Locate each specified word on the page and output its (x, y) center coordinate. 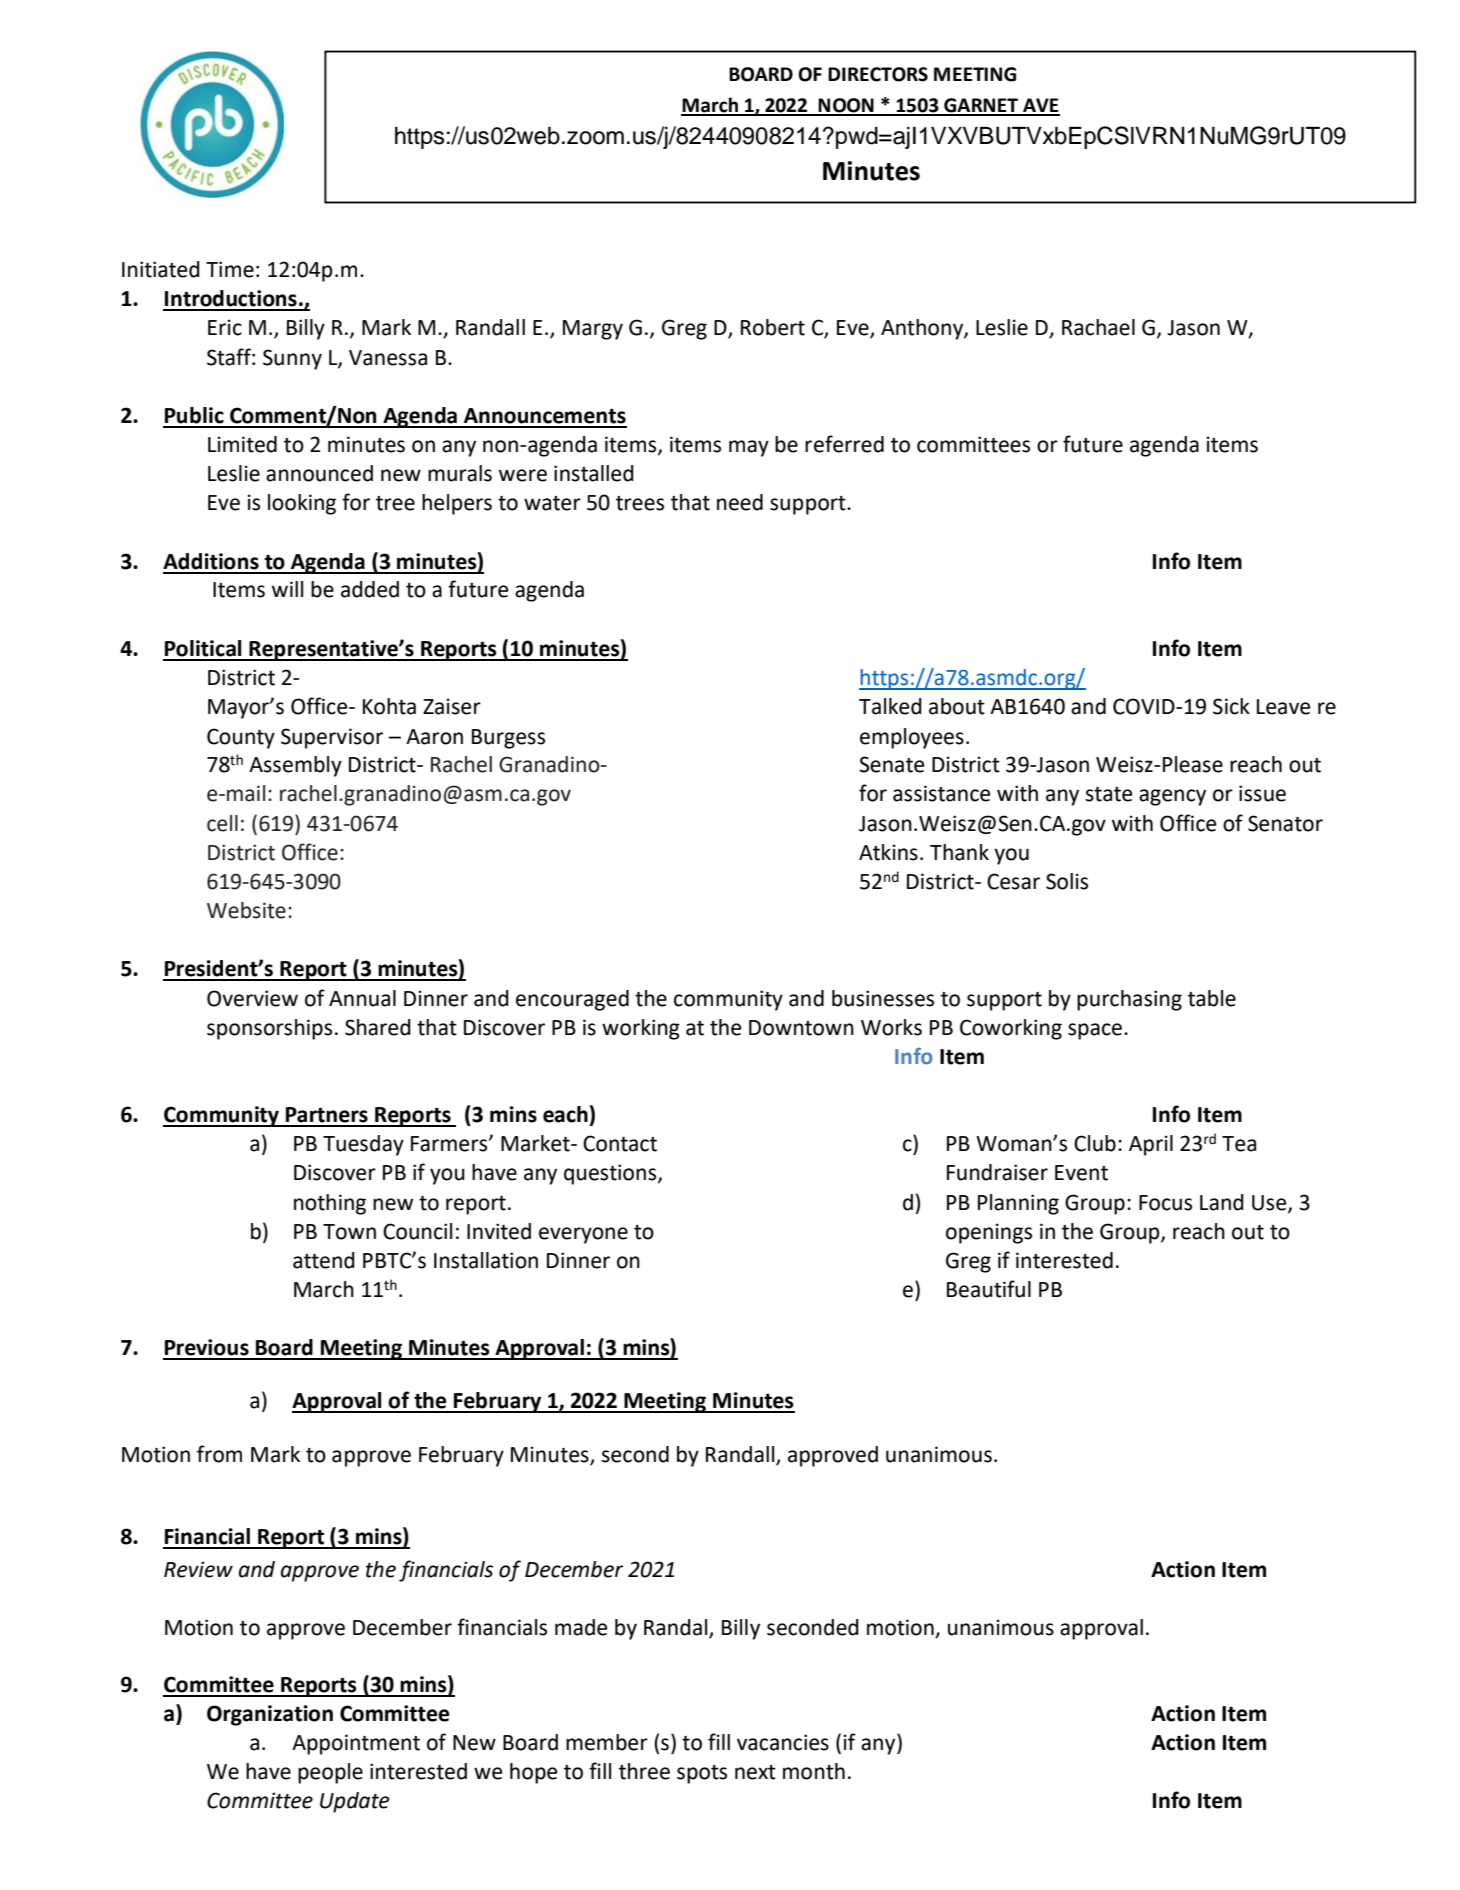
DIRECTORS (878, 74)
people (330, 1773)
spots (702, 1774)
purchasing (1129, 1000)
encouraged (572, 1000)
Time (230, 269)
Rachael (1098, 327)
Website (246, 910)
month (814, 1771)
